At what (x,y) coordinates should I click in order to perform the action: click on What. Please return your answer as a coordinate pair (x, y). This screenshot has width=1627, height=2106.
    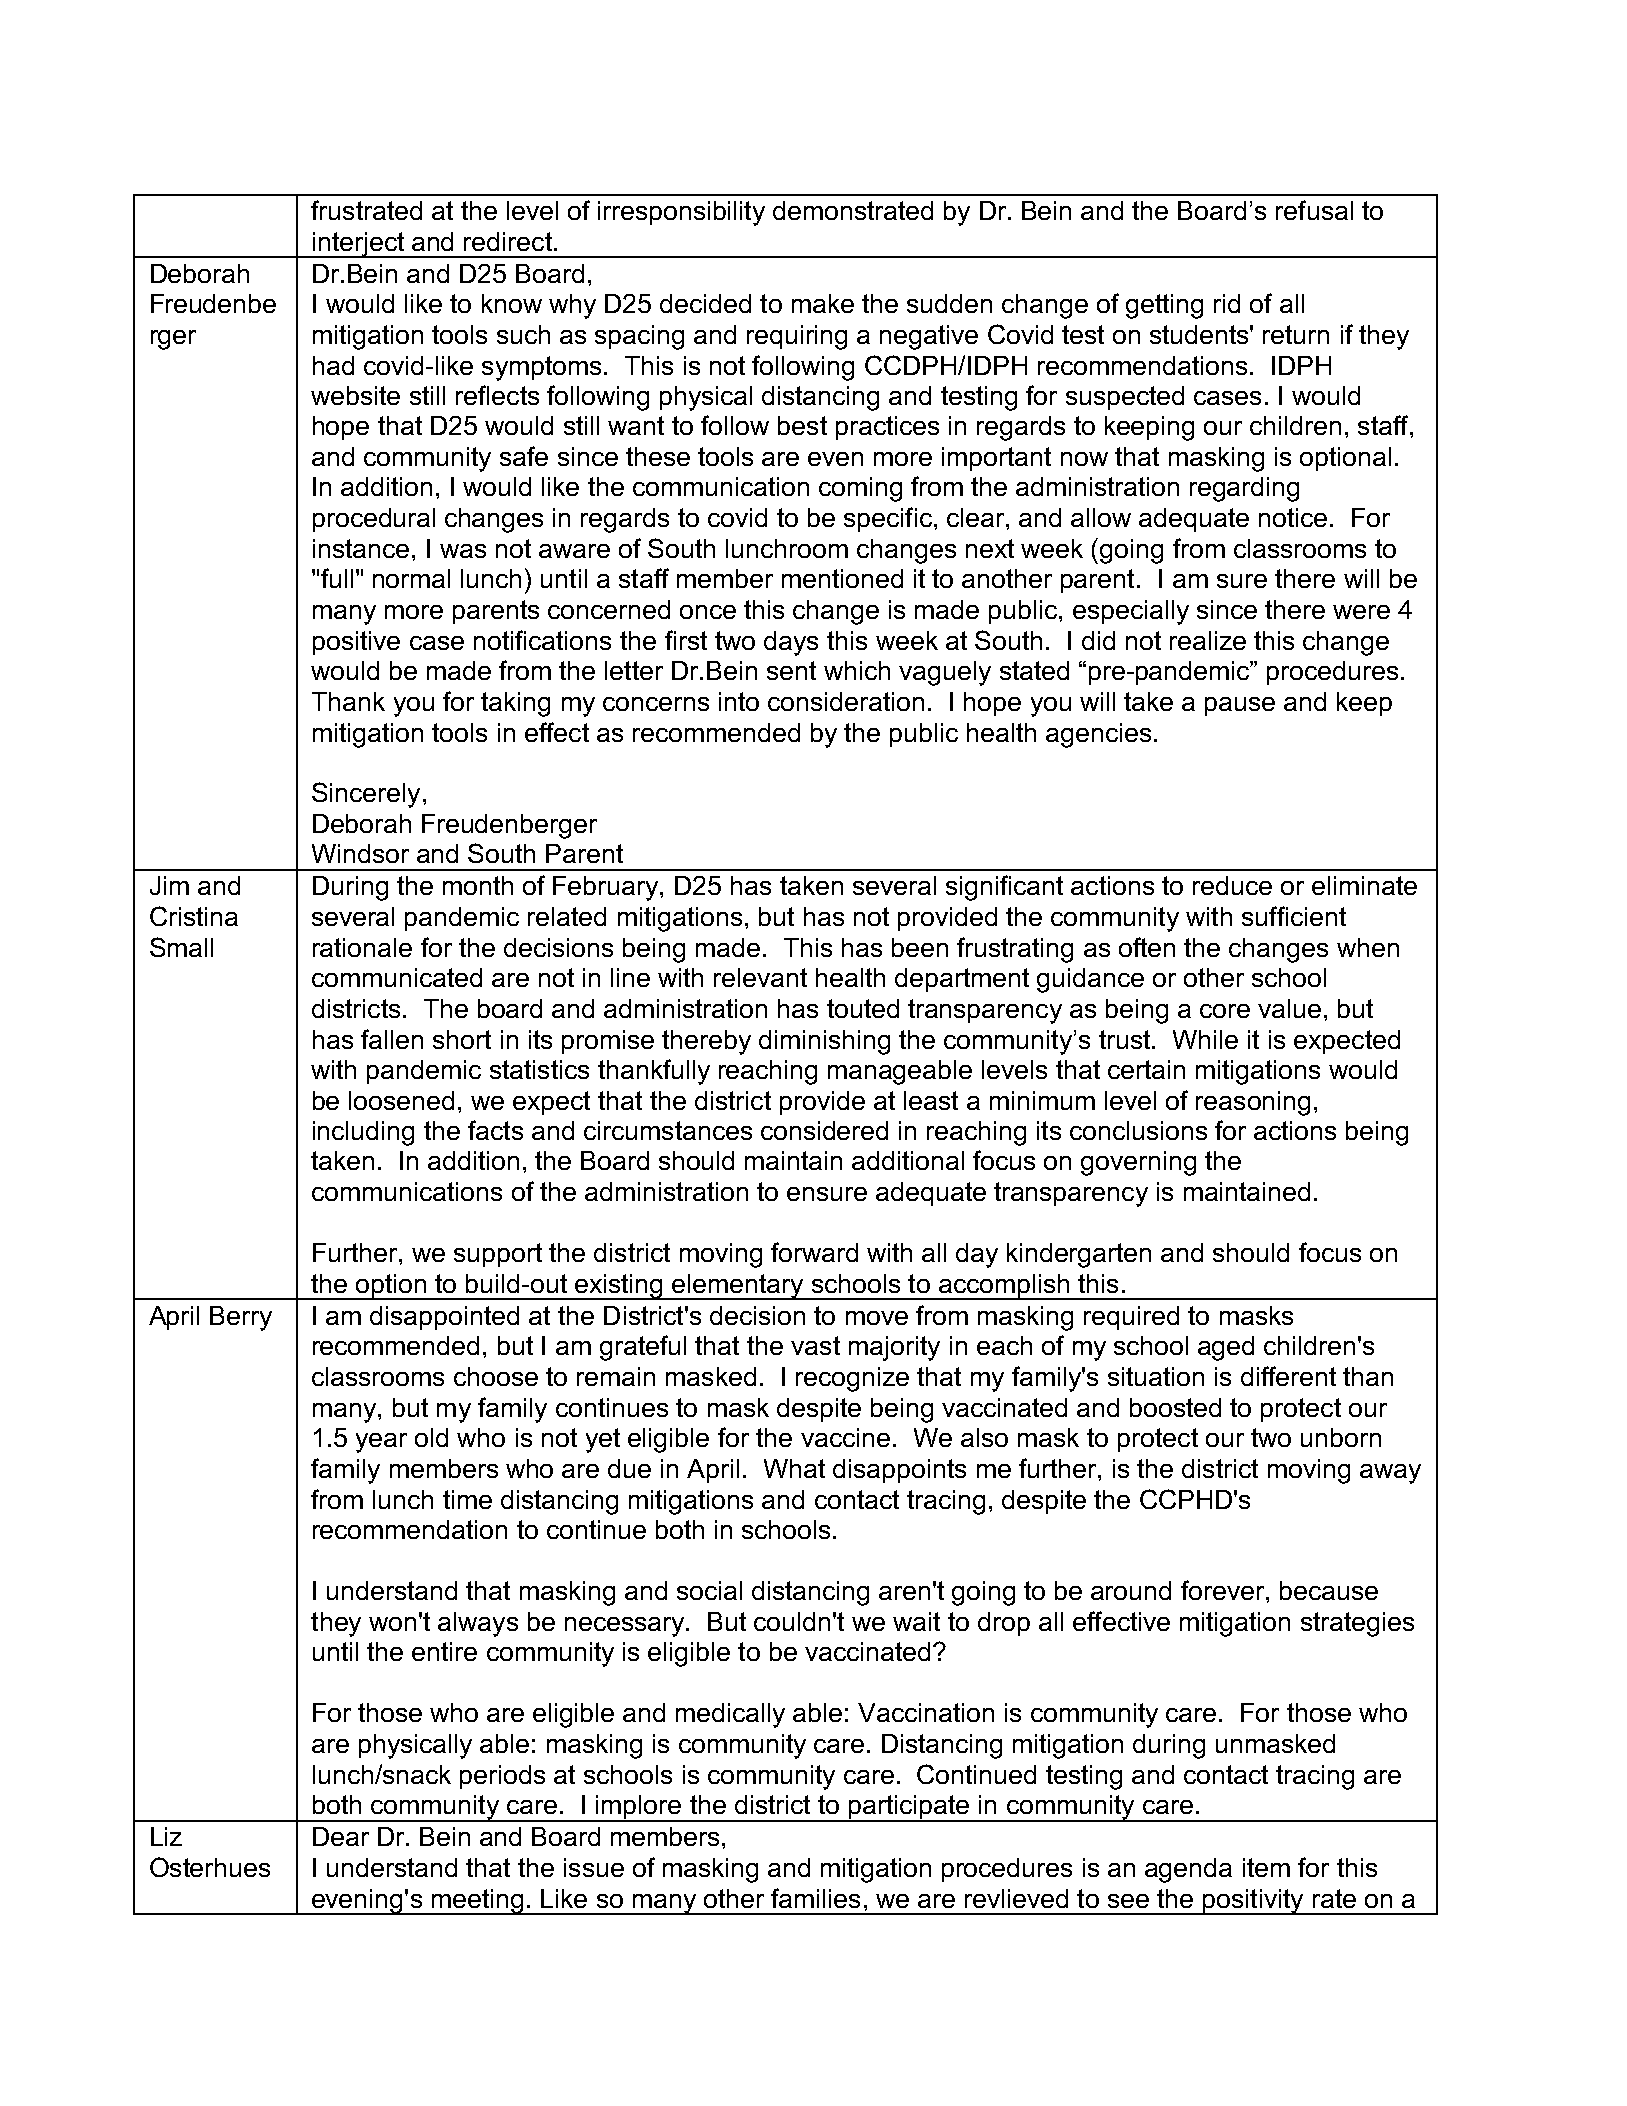
    Looking at the image, I should click on (794, 1468).
